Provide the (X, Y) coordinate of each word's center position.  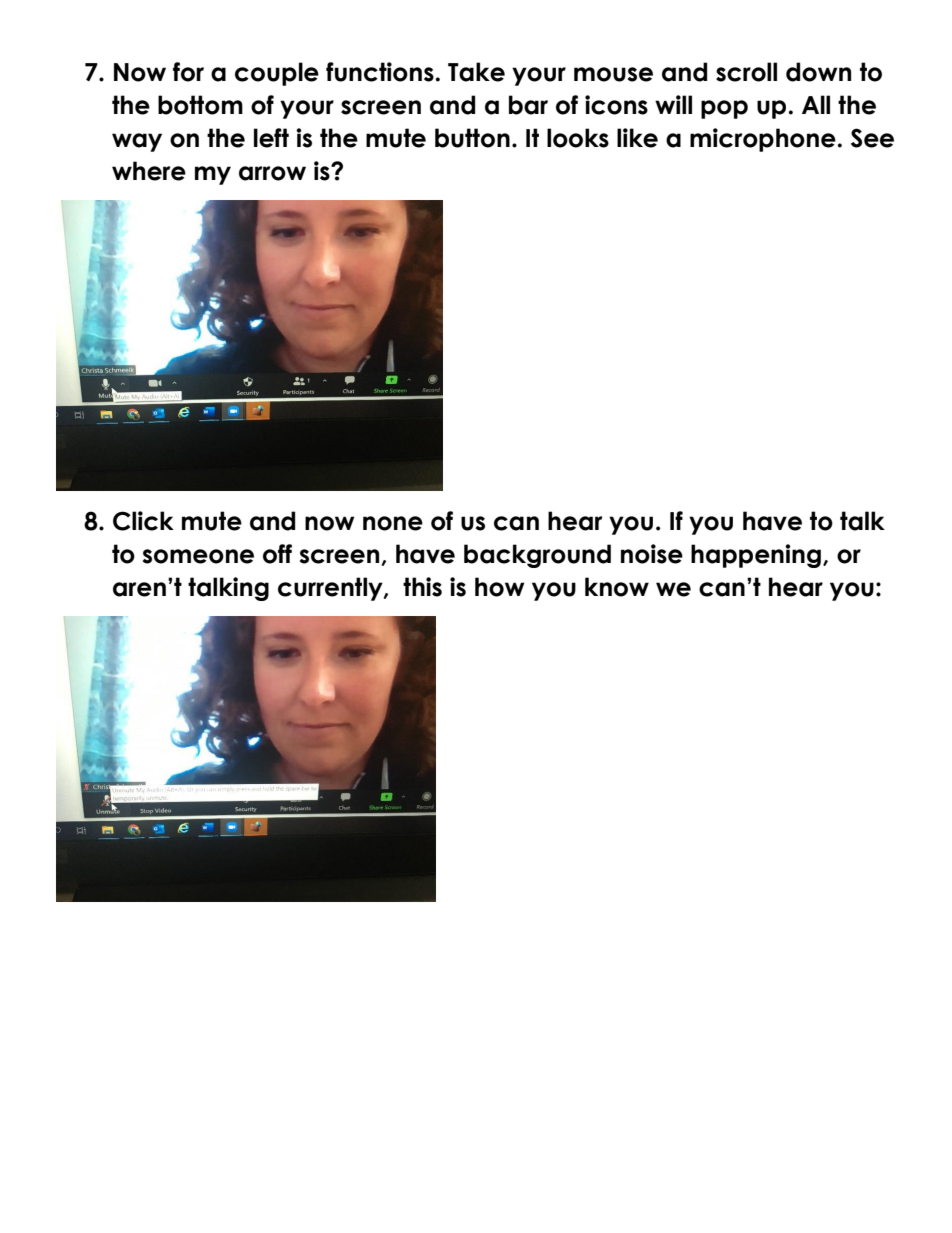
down (818, 72)
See (872, 138)
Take (476, 72)
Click (143, 521)
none (393, 523)
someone (198, 556)
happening (756, 556)
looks (578, 138)
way (137, 142)
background (537, 556)
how (500, 587)
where (149, 171)
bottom (200, 105)
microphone (763, 140)
